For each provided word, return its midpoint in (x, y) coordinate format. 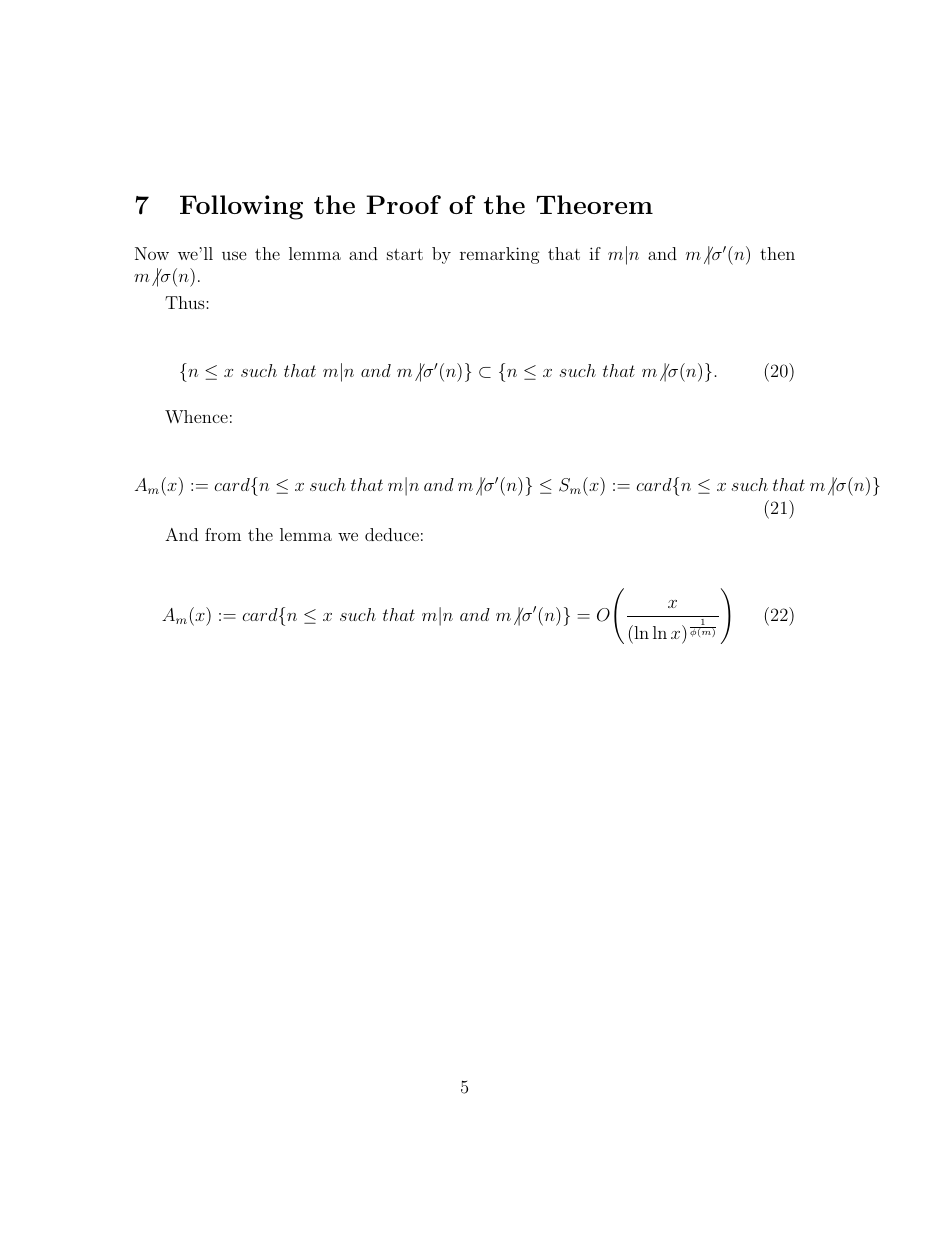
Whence (196, 416)
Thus (186, 302)
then (777, 253)
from (223, 534)
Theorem (594, 204)
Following (241, 207)
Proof (403, 204)
